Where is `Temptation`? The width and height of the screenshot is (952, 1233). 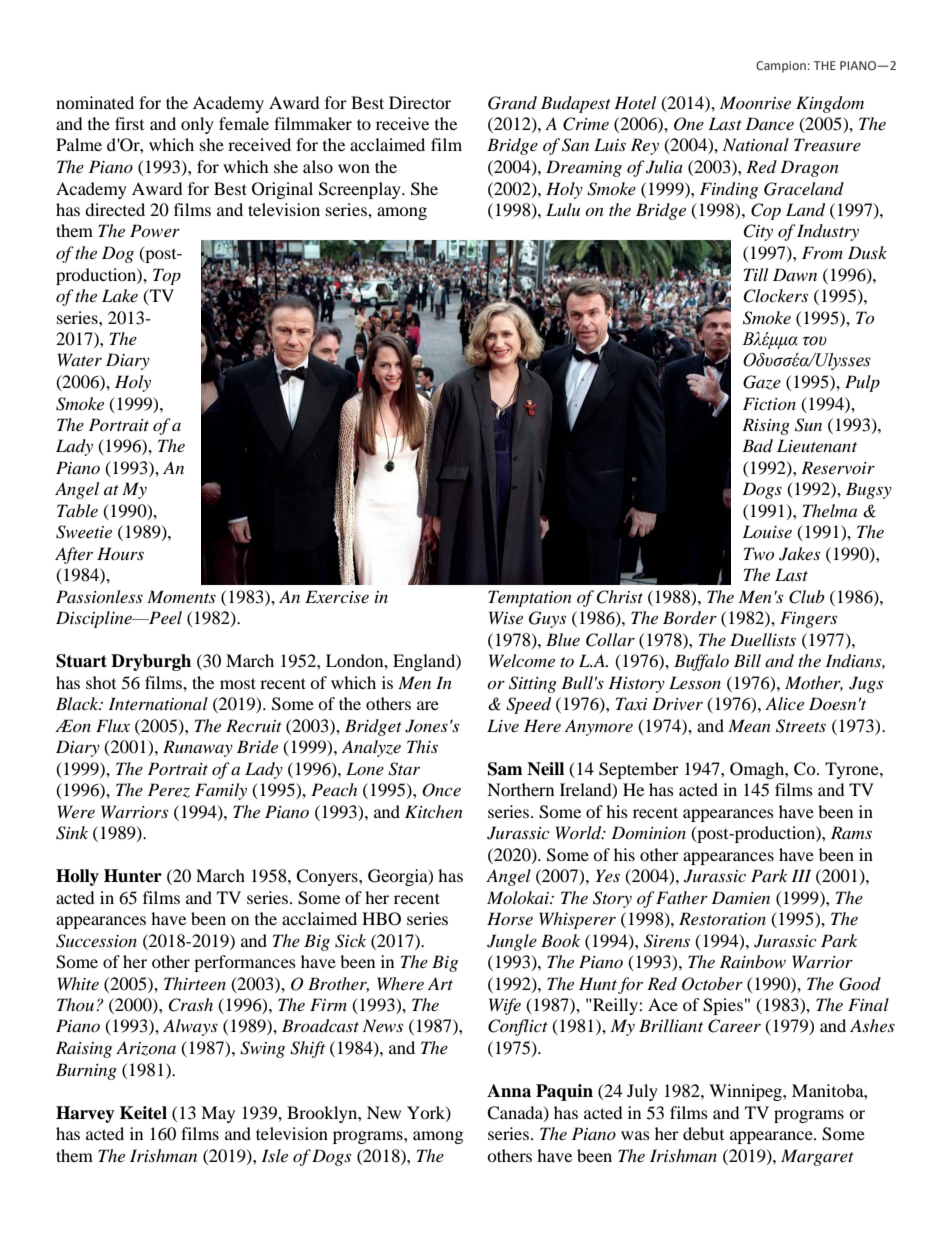 Temptation is located at coordinates (530, 598).
